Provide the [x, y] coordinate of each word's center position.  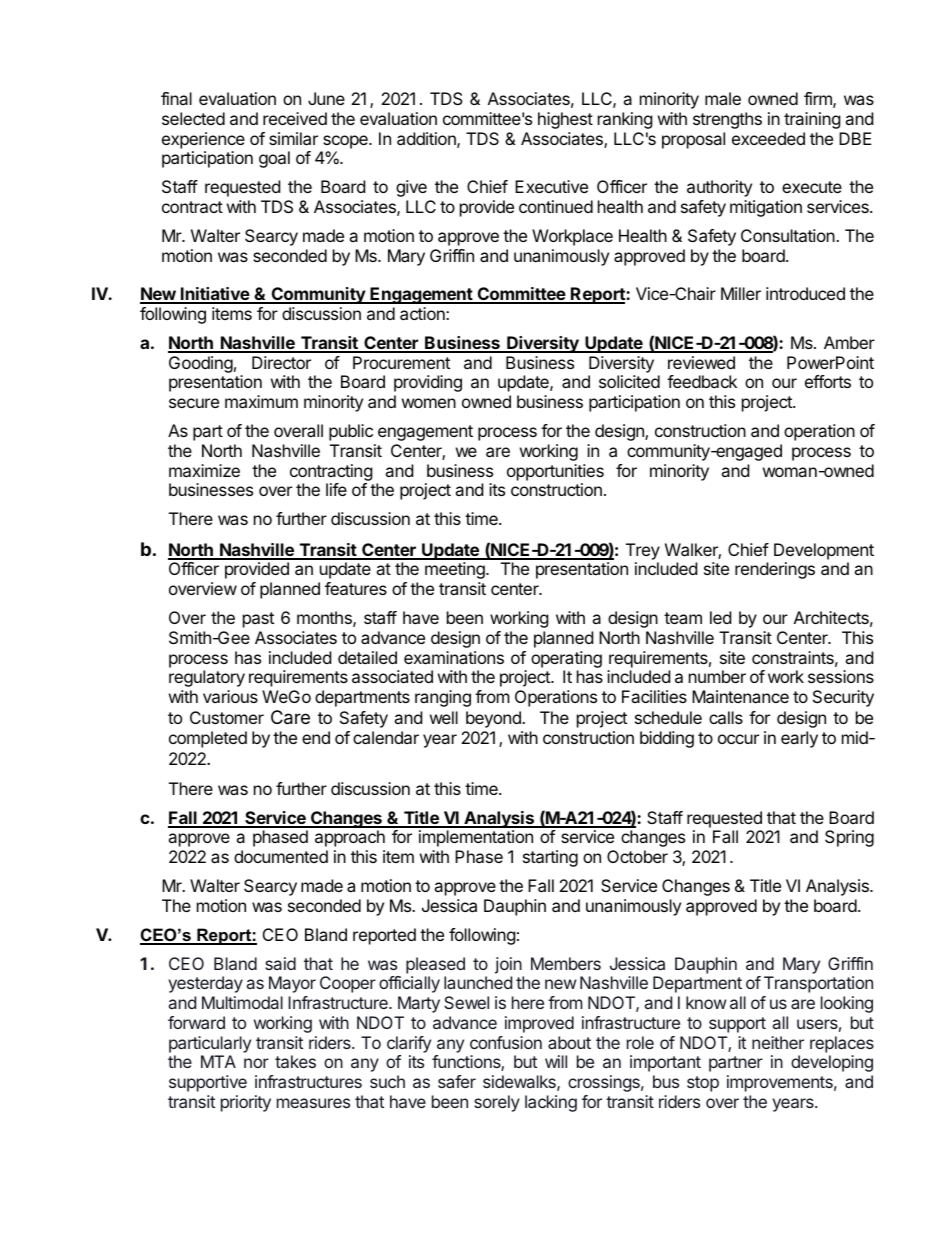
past [258, 620]
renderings [775, 570]
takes [295, 1061]
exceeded [768, 138]
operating [566, 659]
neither [778, 1042]
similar [293, 138]
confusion [506, 1042]
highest [565, 120]
